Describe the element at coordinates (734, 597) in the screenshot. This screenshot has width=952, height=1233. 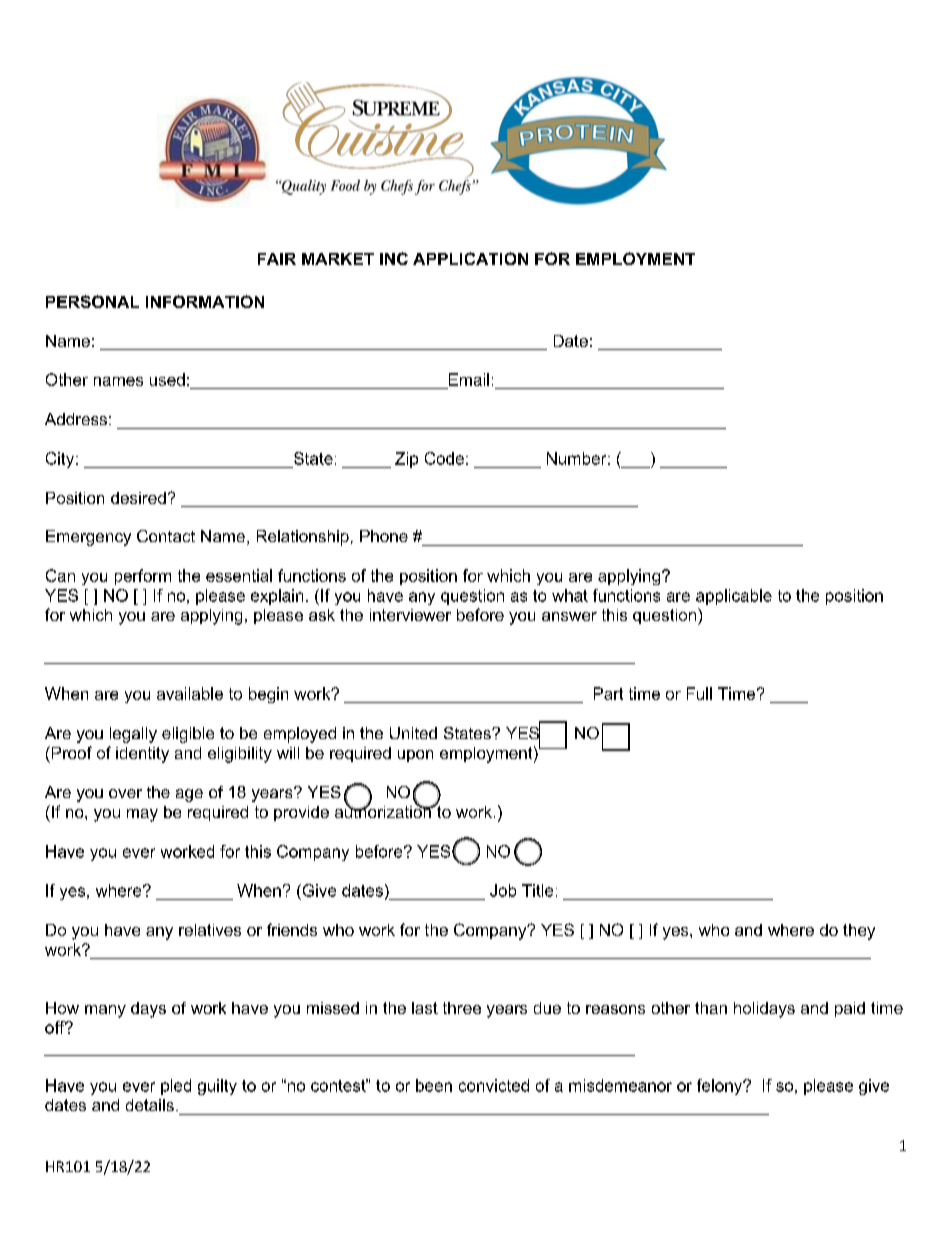
I see `applicable` at that location.
